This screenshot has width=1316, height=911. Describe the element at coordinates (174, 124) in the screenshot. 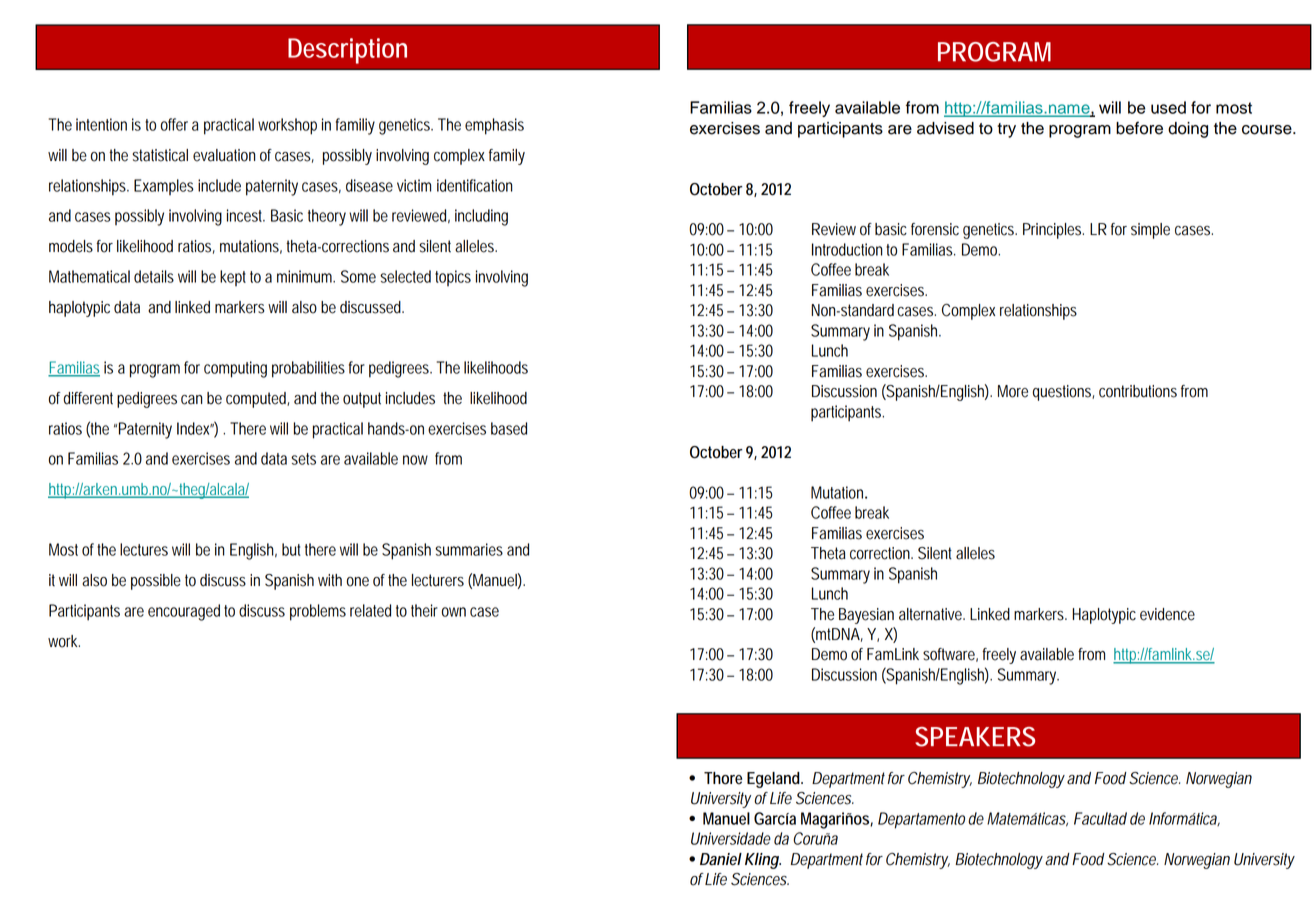

I see `offer` at that location.
